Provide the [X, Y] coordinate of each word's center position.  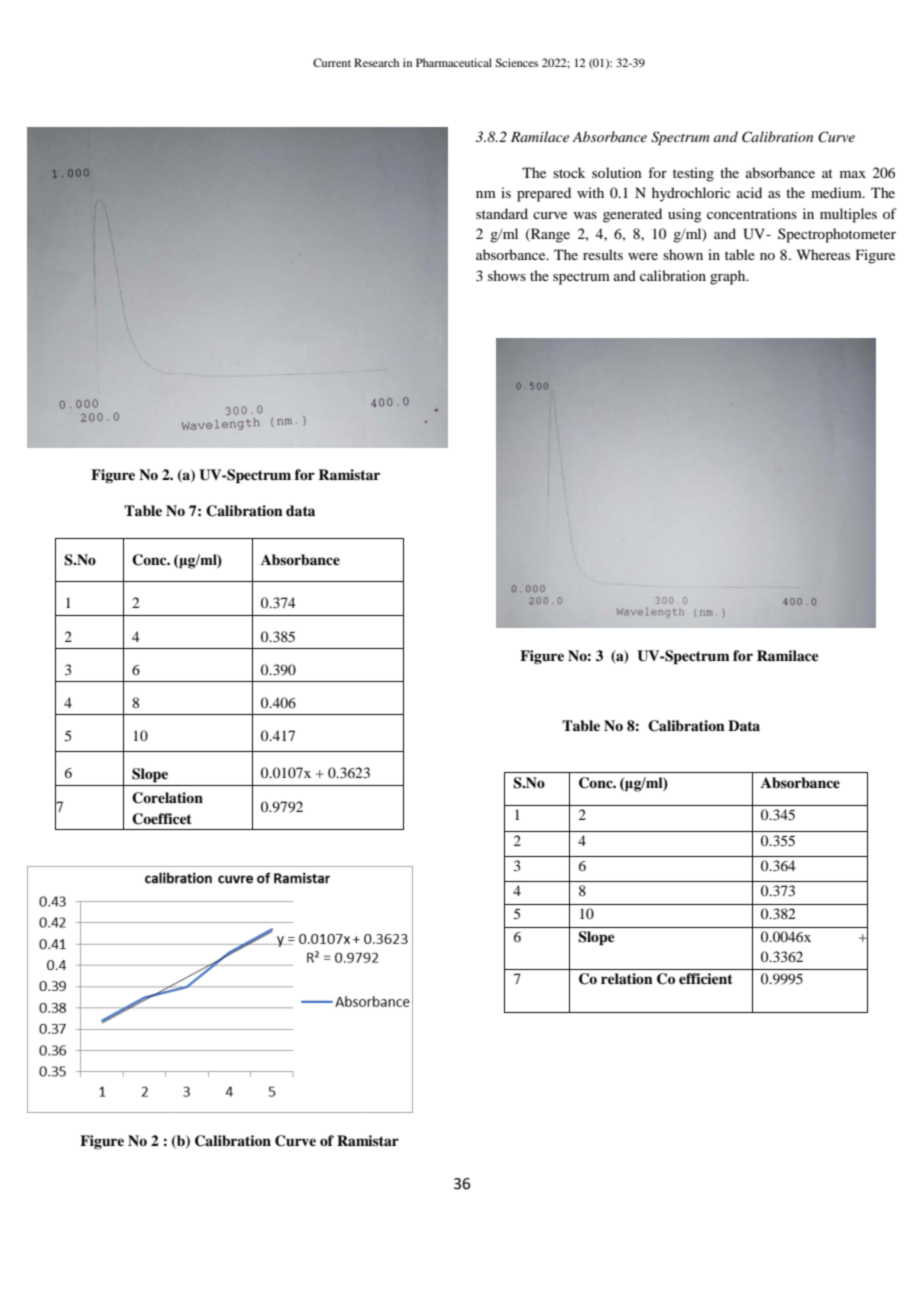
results [603, 254]
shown [683, 254]
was [585, 215]
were [643, 256]
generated [632, 215]
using [685, 215]
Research [376, 62]
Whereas [823, 254]
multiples [848, 215]
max [853, 174]
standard [502, 213]
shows [507, 275]
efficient [706, 978]
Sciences [516, 62]
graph [729, 277]
